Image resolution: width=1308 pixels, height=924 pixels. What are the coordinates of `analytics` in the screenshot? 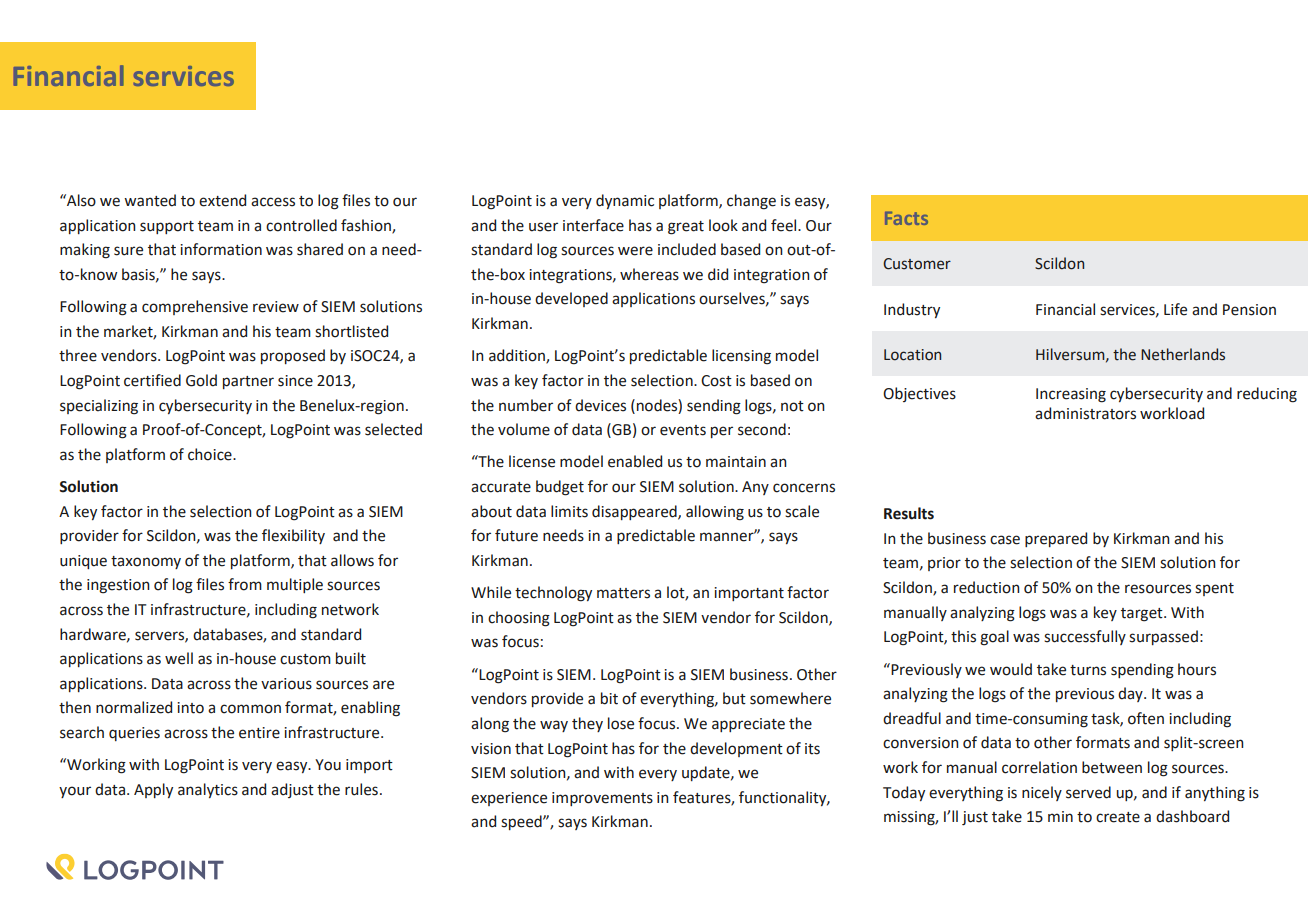 It's located at (208, 790).
